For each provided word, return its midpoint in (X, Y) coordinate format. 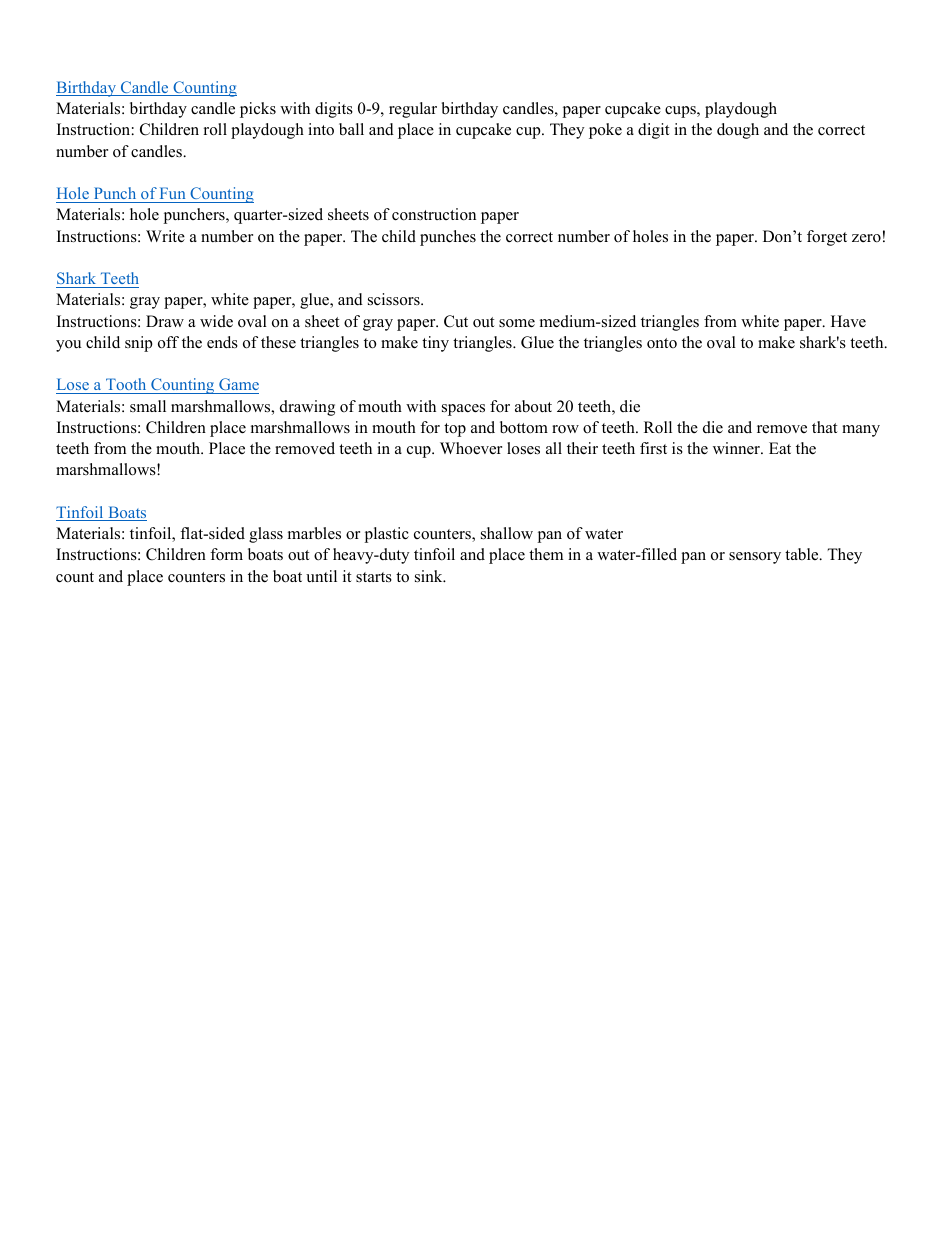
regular (413, 110)
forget (827, 238)
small (148, 406)
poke (605, 131)
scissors (395, 299)
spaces (463, 410)
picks (258, 110)
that (824, 427)
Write (165, 236)
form (226, 554)
